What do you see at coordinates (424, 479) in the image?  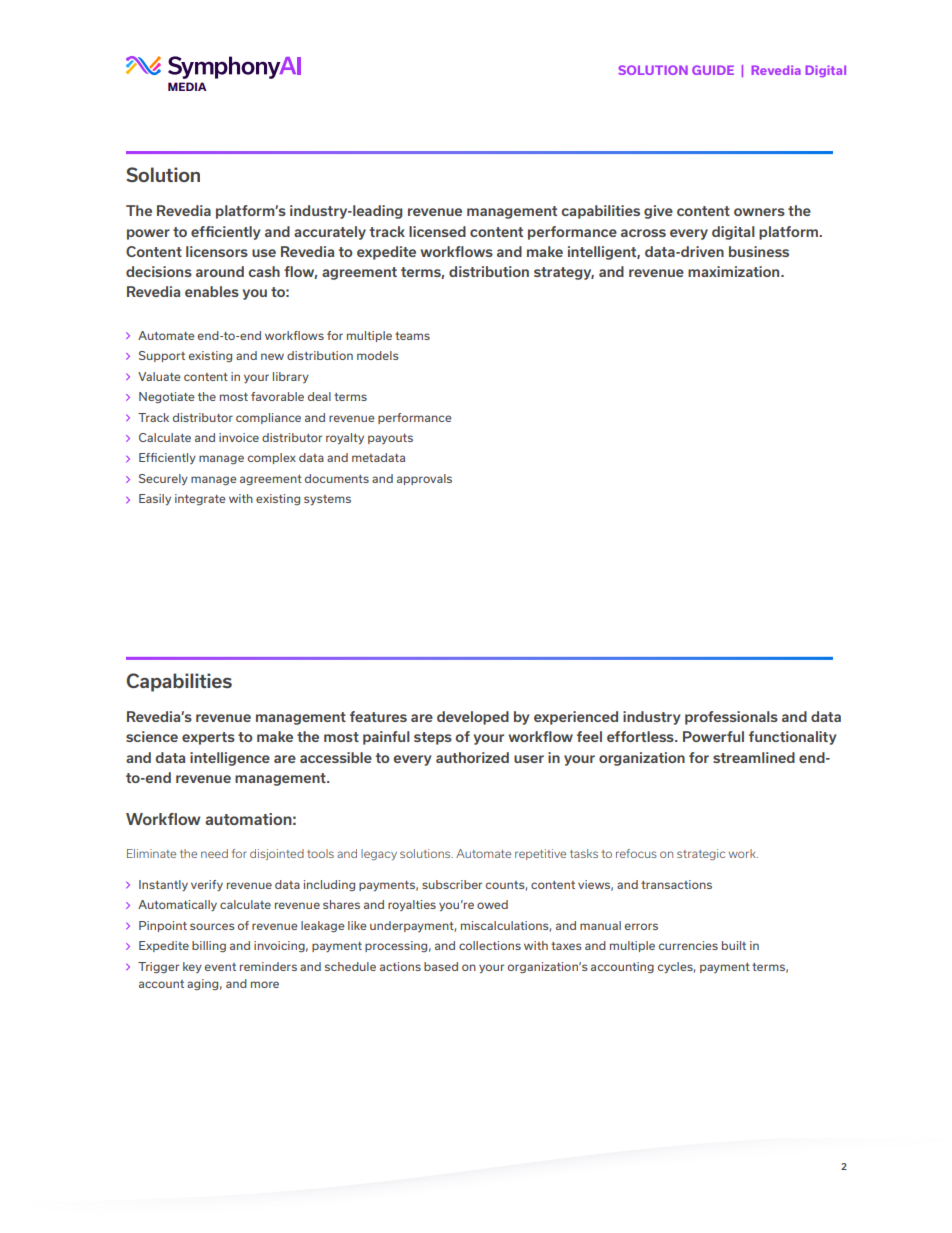 I see `approvals` at bounding box center [424, 479].
